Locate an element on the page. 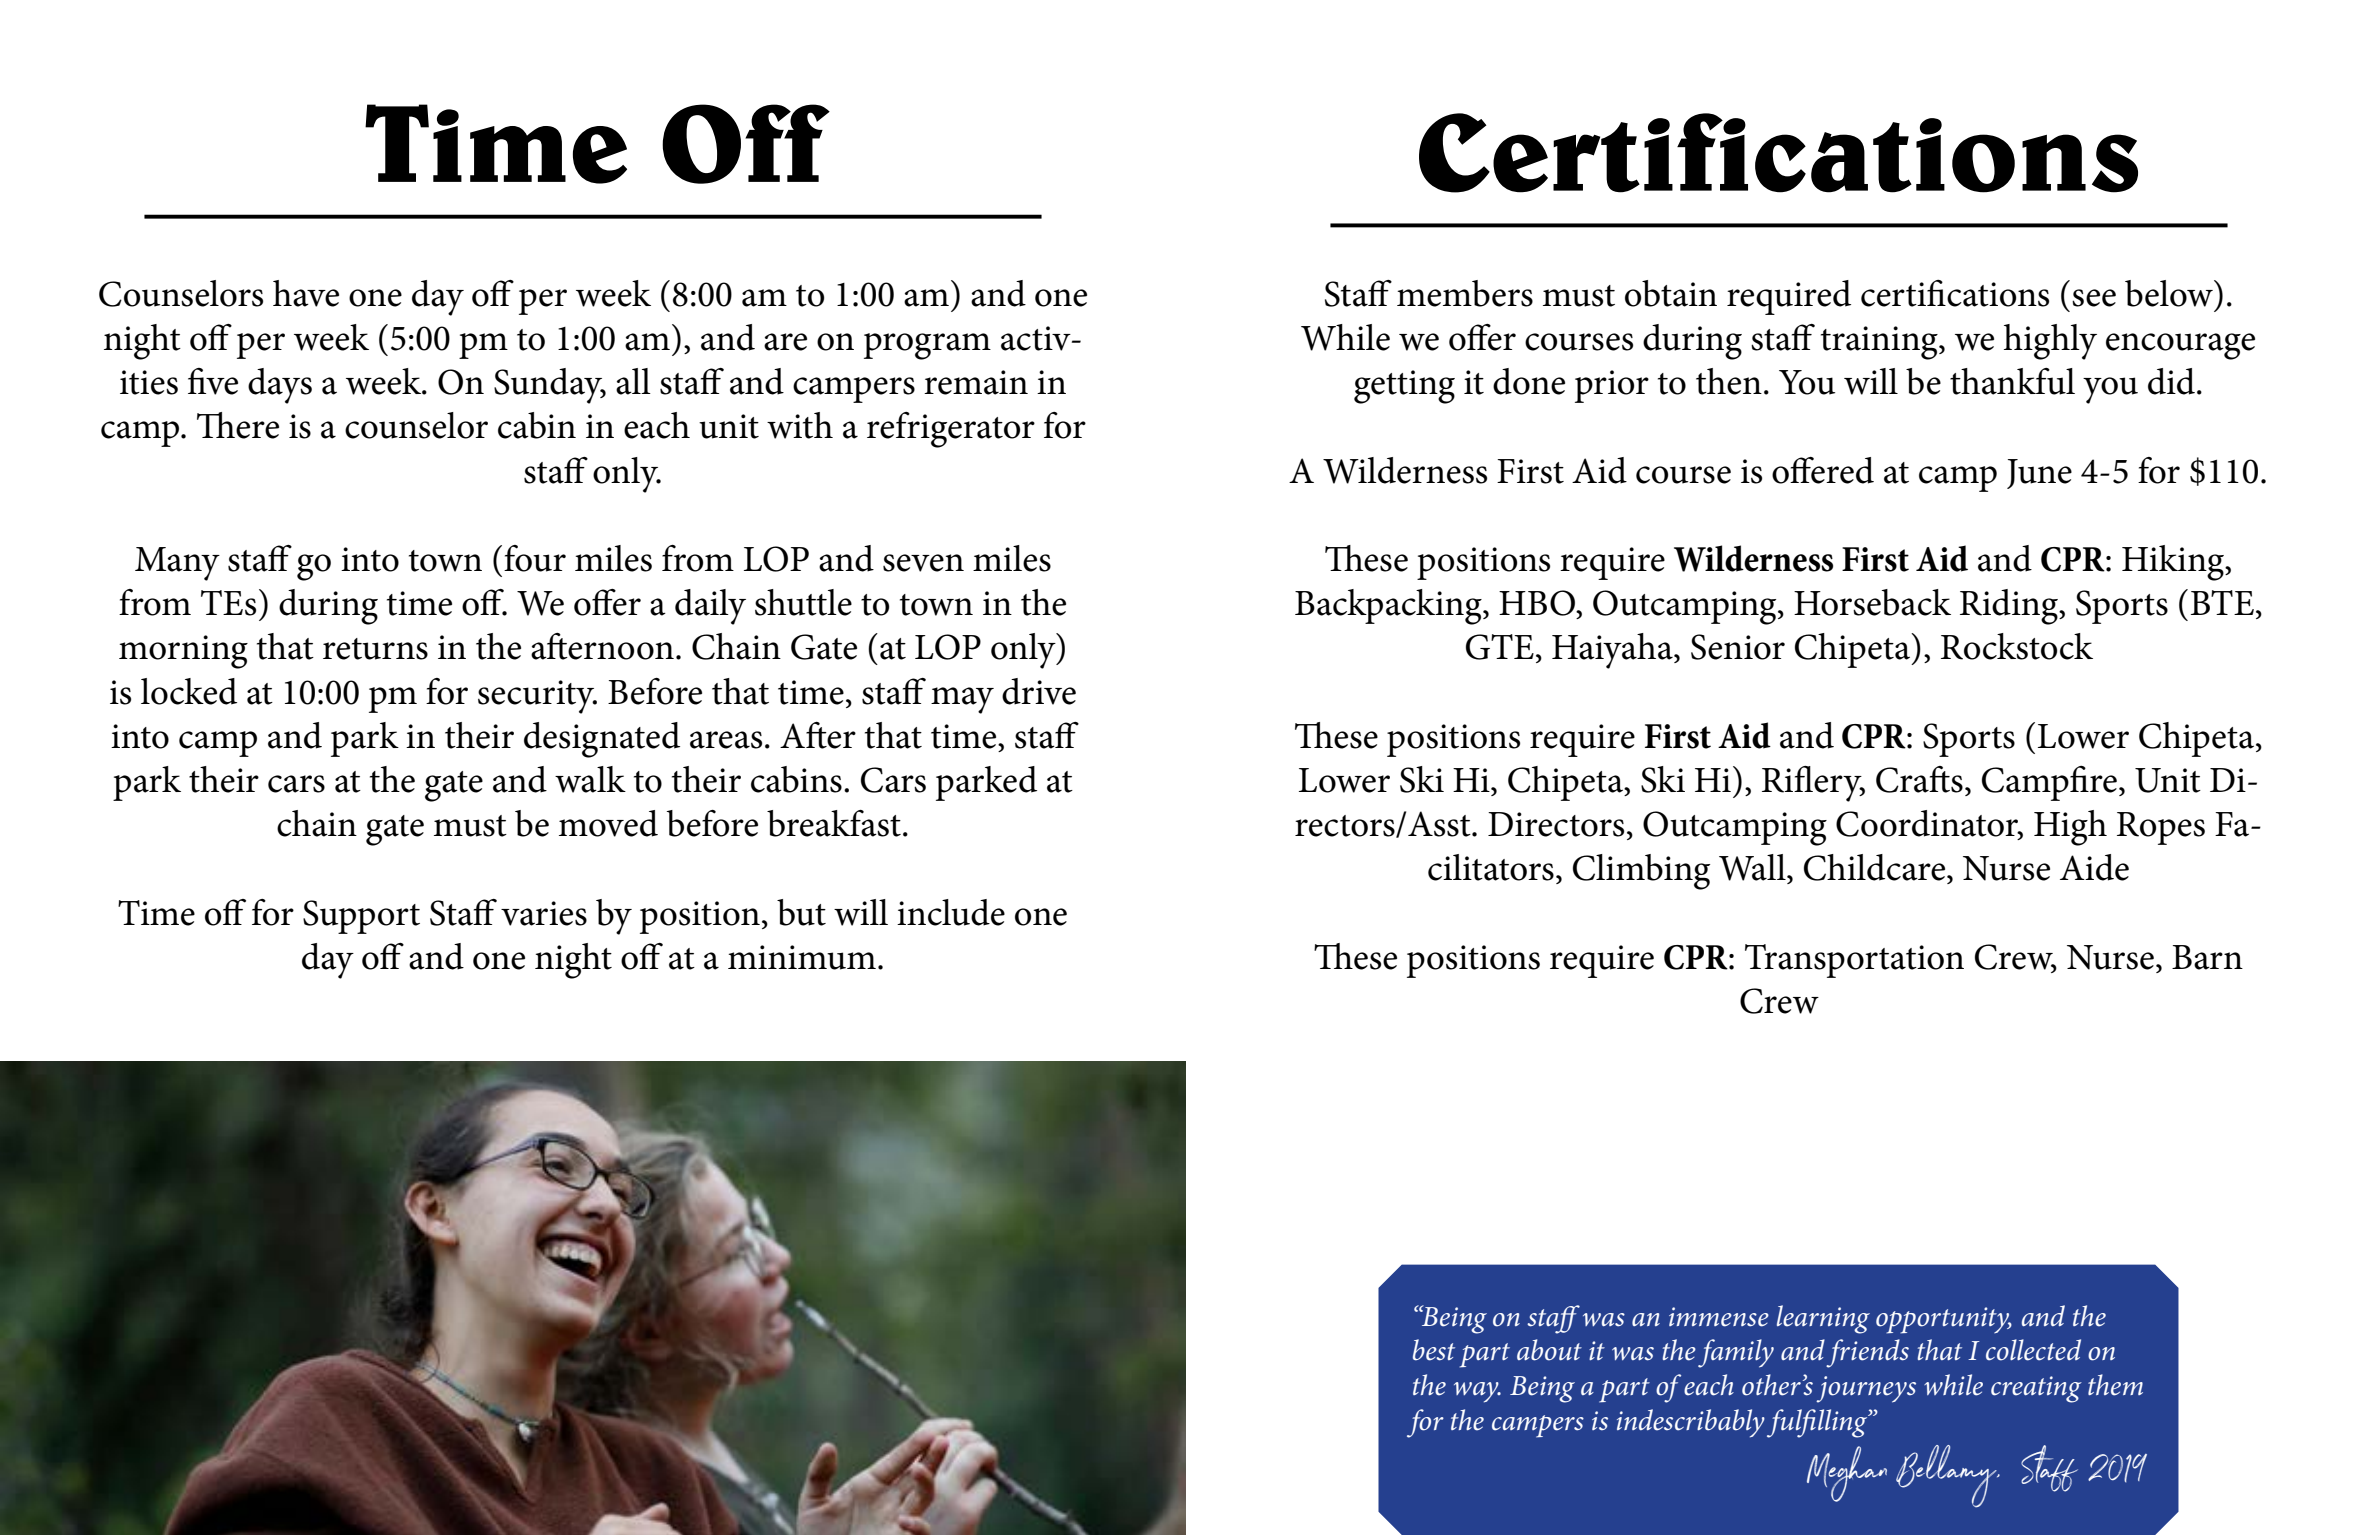 The height and width of the document is (1535, 2372). about is located at coordinates (1549, 1350).
